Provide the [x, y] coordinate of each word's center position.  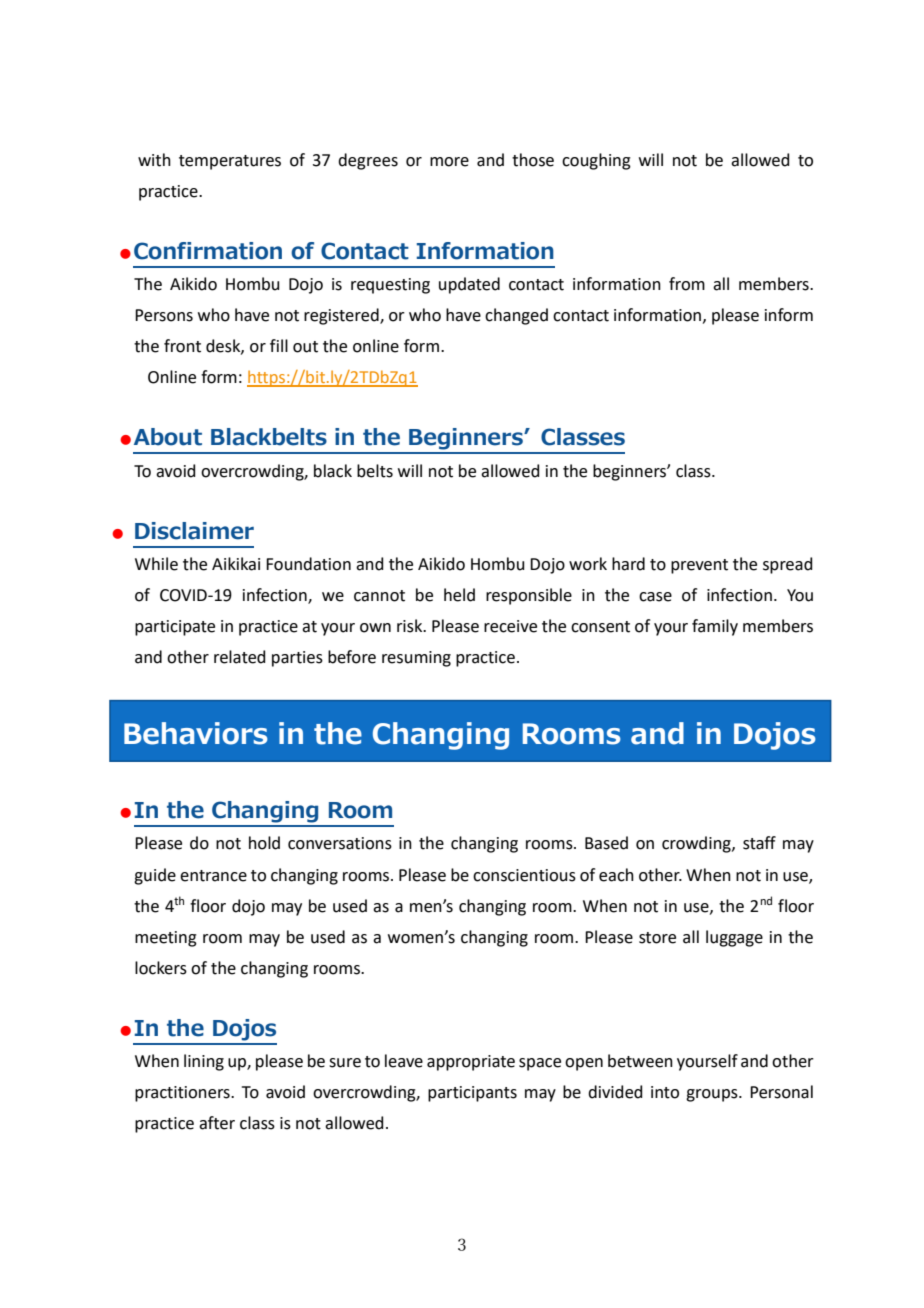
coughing [596, 161]
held [459, 595]
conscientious [524, 875]
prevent [699, 566]
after [217, 1123]
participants [472, 1094]
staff [759, 843]
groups [713, 1095]
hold [264, 843]
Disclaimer [194, 531]
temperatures [230, 162]
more [449, 162]
